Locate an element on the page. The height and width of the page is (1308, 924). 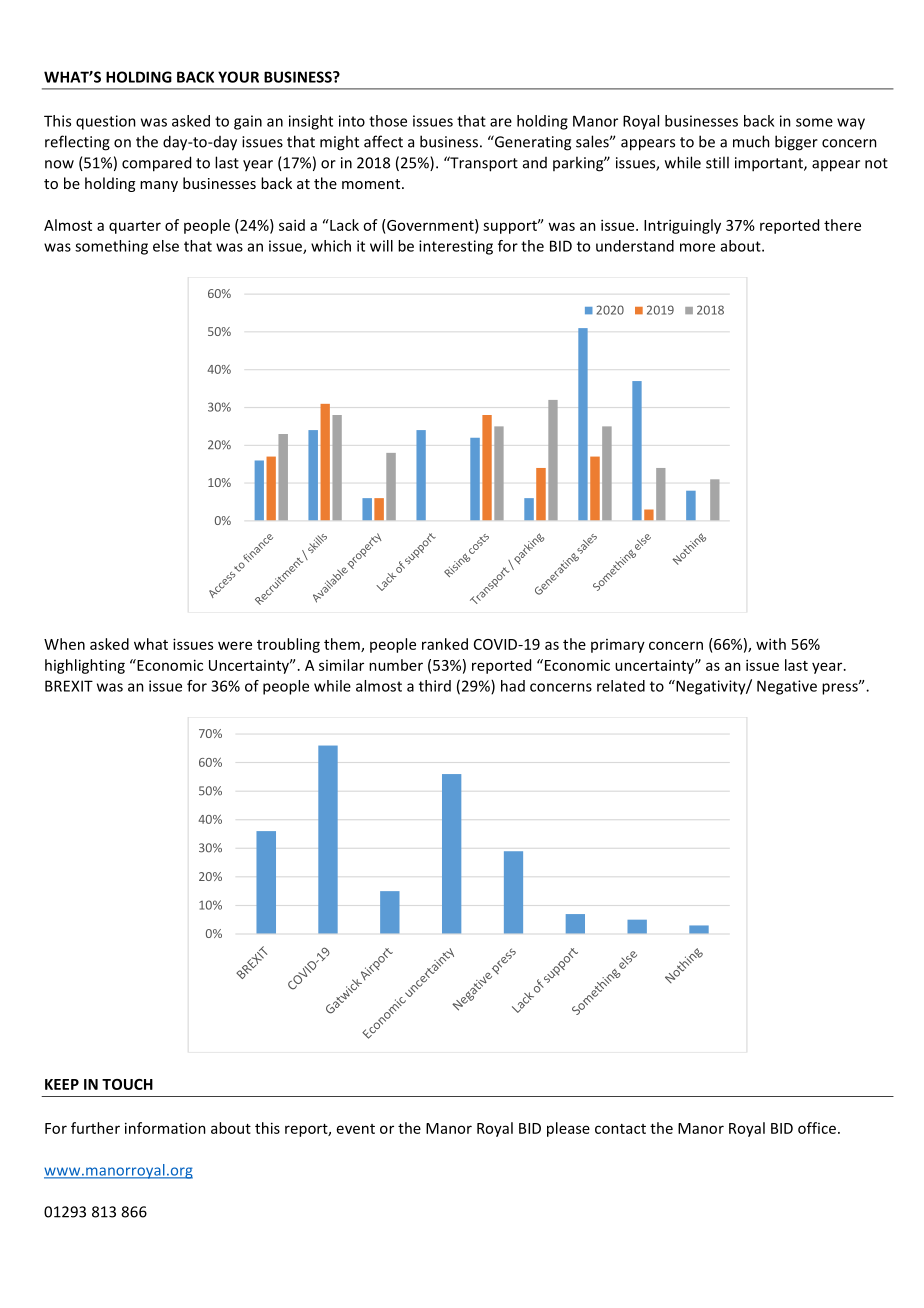
with is located at coordinates (771, 644).
